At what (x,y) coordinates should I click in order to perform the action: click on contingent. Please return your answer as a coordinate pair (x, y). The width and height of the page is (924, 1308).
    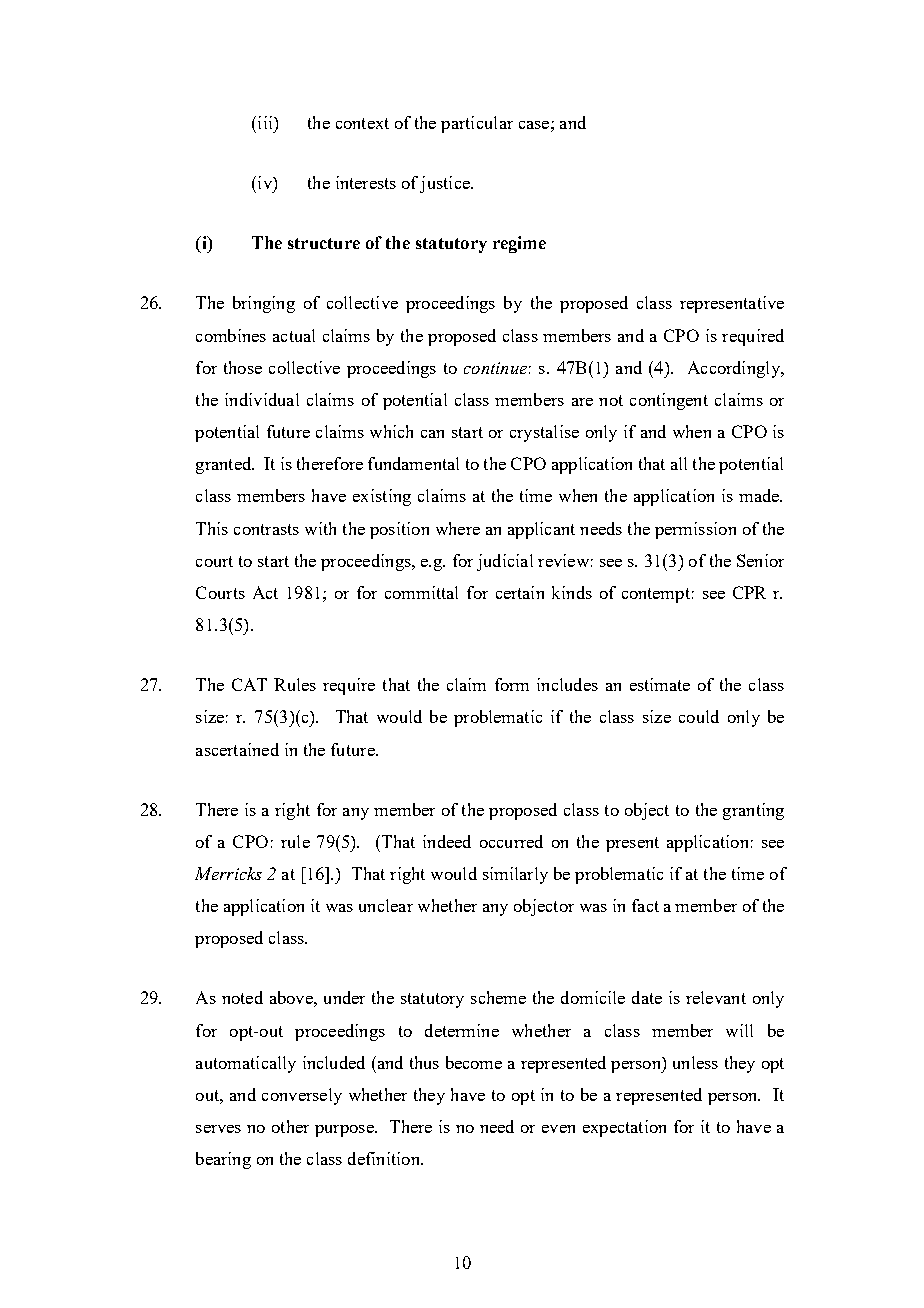
    Looking at the image, I should click on (669, 401).
